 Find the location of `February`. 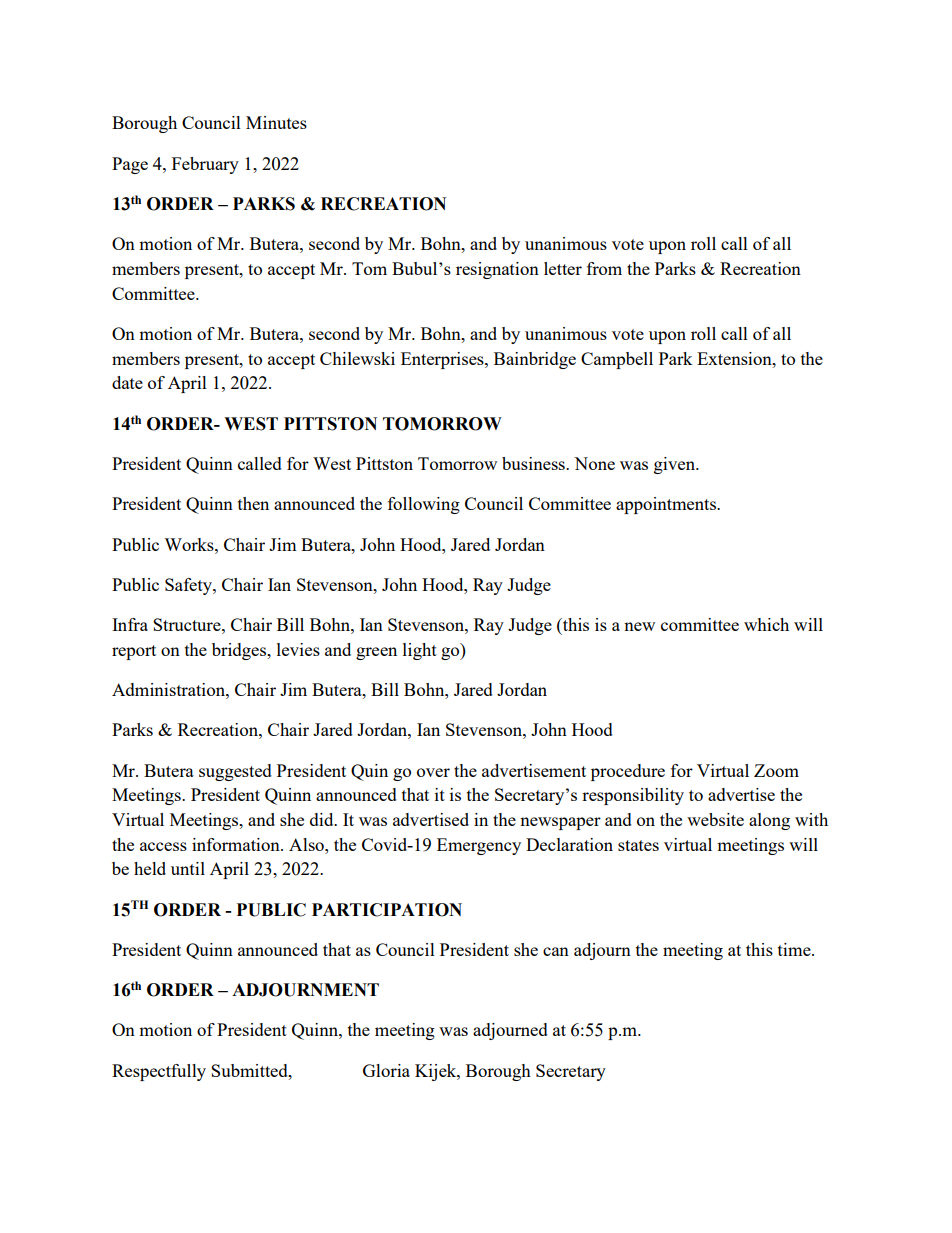

February is located at coordinates (205, 165).
